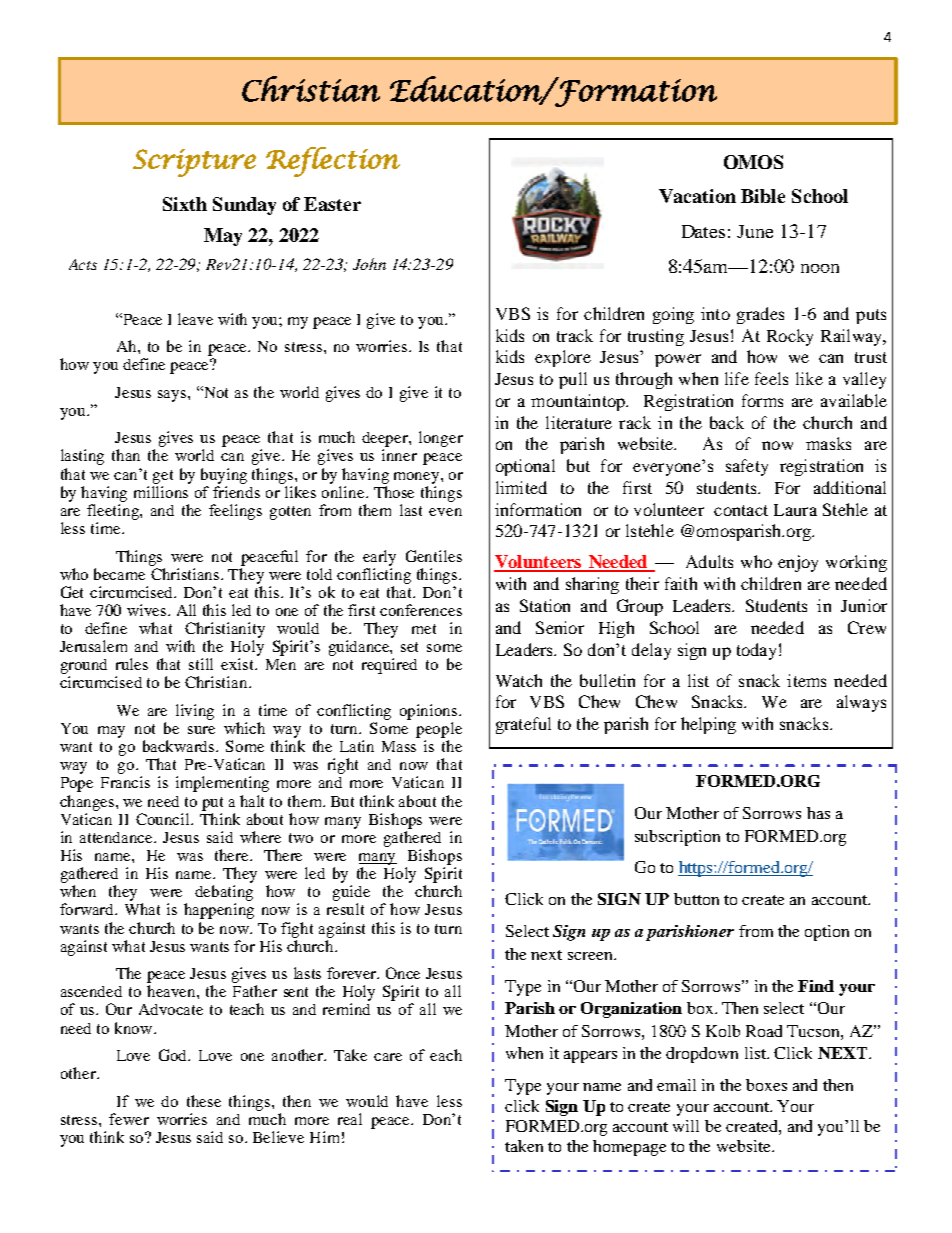  Describe the element at coordinates (332, 204) in the page. I see `Easter` at that location.
